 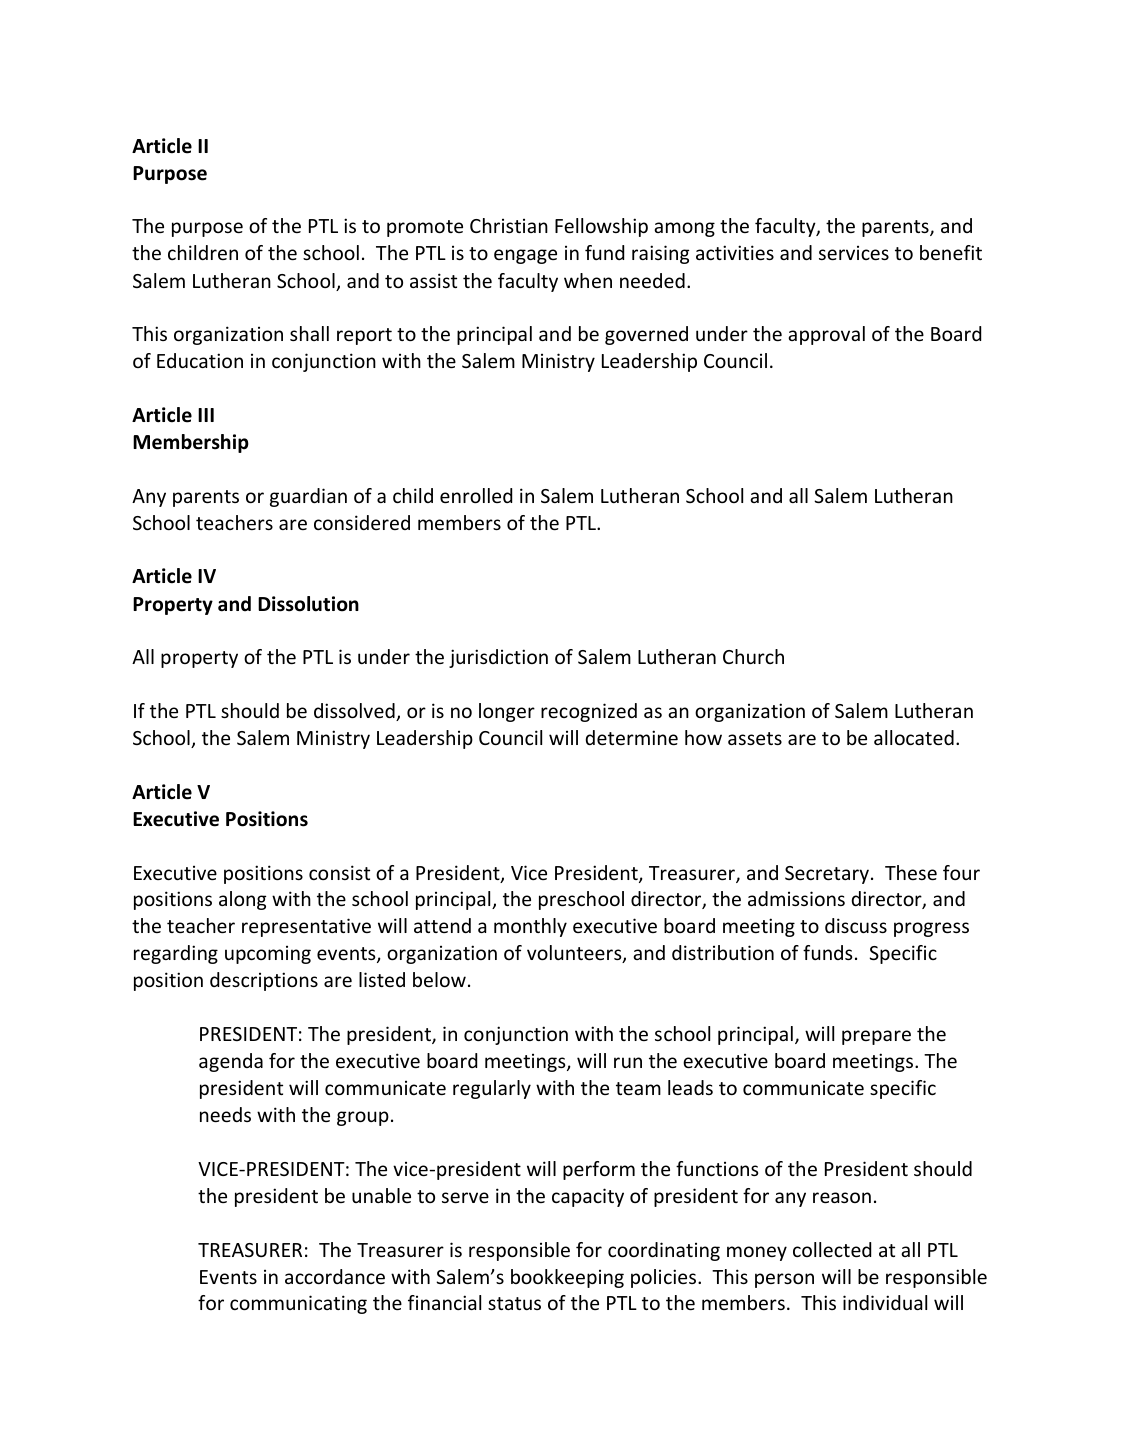 I want to click on dissolved, so click(x=355, y=712).
